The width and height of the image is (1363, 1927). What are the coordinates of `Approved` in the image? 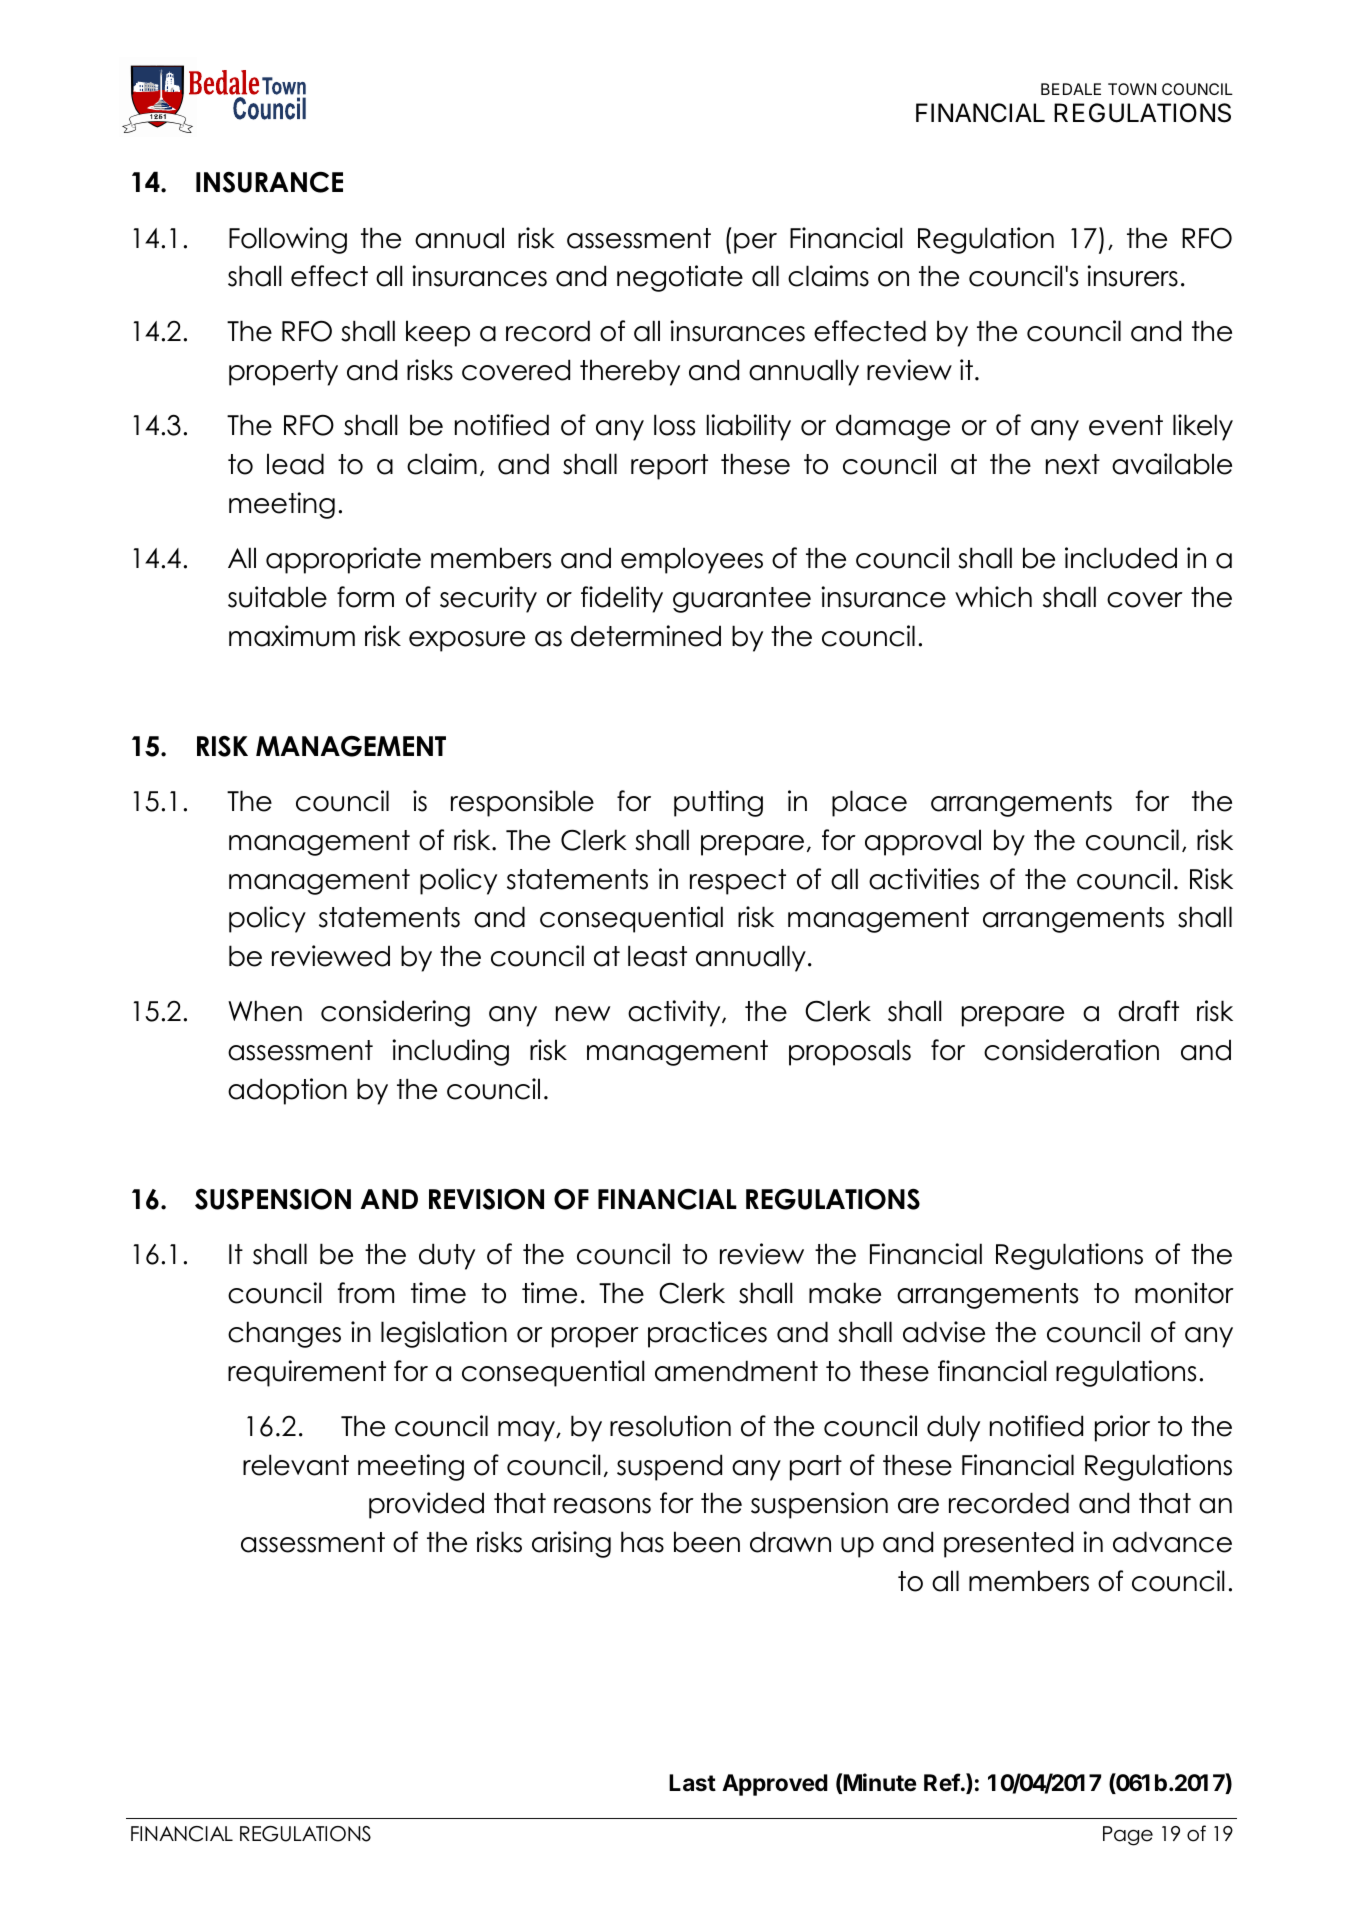 It's located at (775, 1785).
